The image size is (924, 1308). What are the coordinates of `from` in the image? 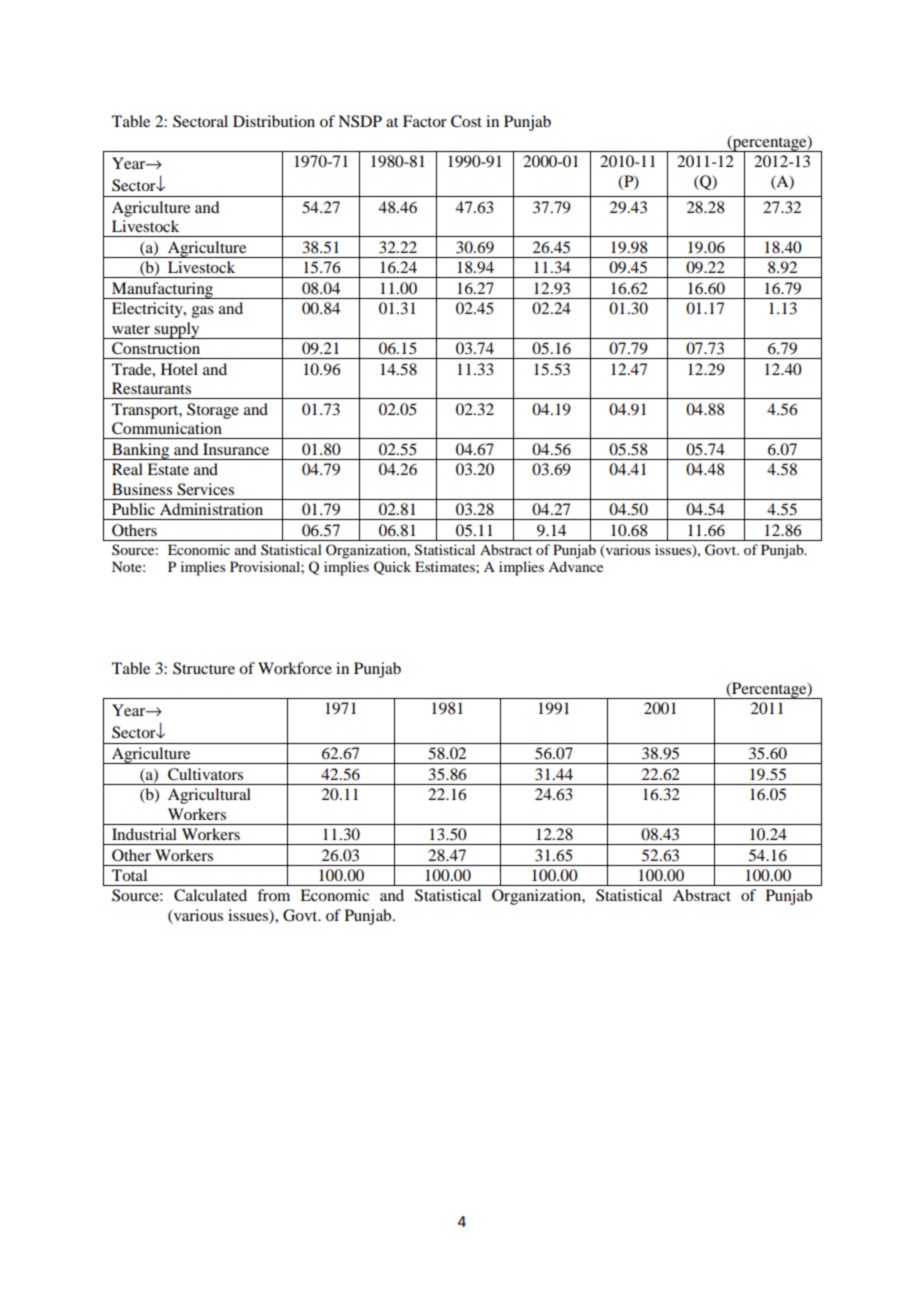 It's located at (273, 895).
